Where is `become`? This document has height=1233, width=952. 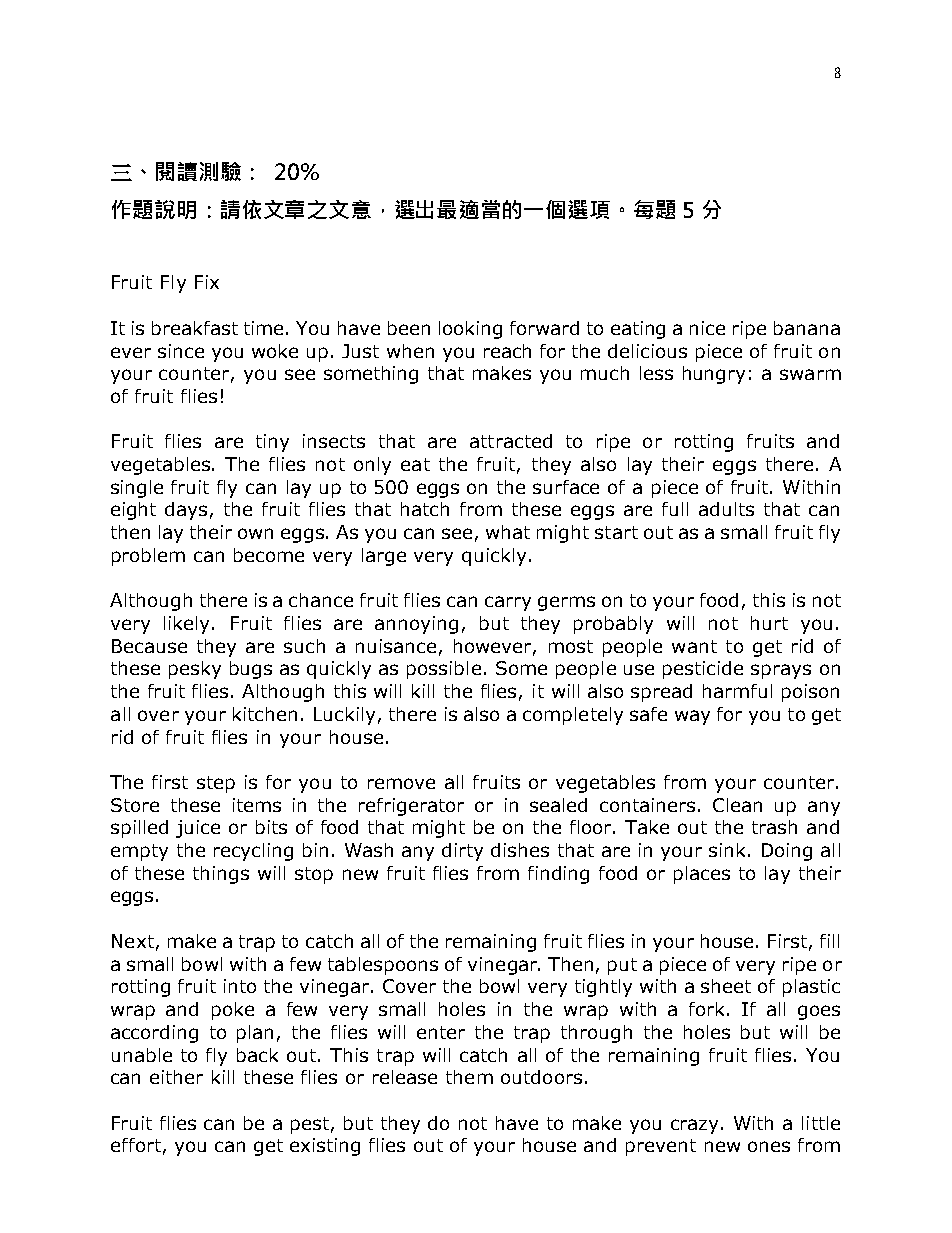
become is located at coordinates (269, 555).
